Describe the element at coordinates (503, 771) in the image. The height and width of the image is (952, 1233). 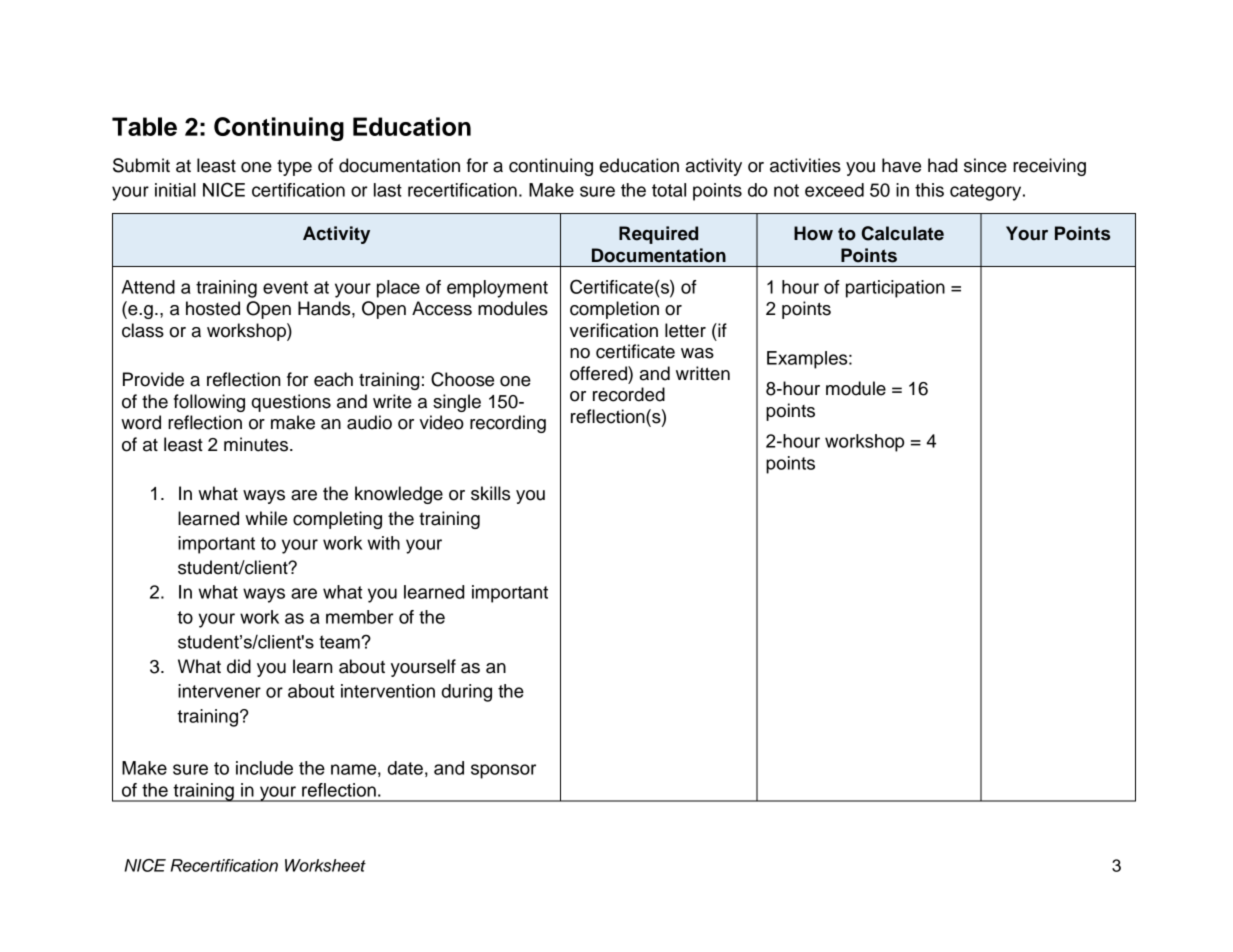
I see `sponsor` at that location.
